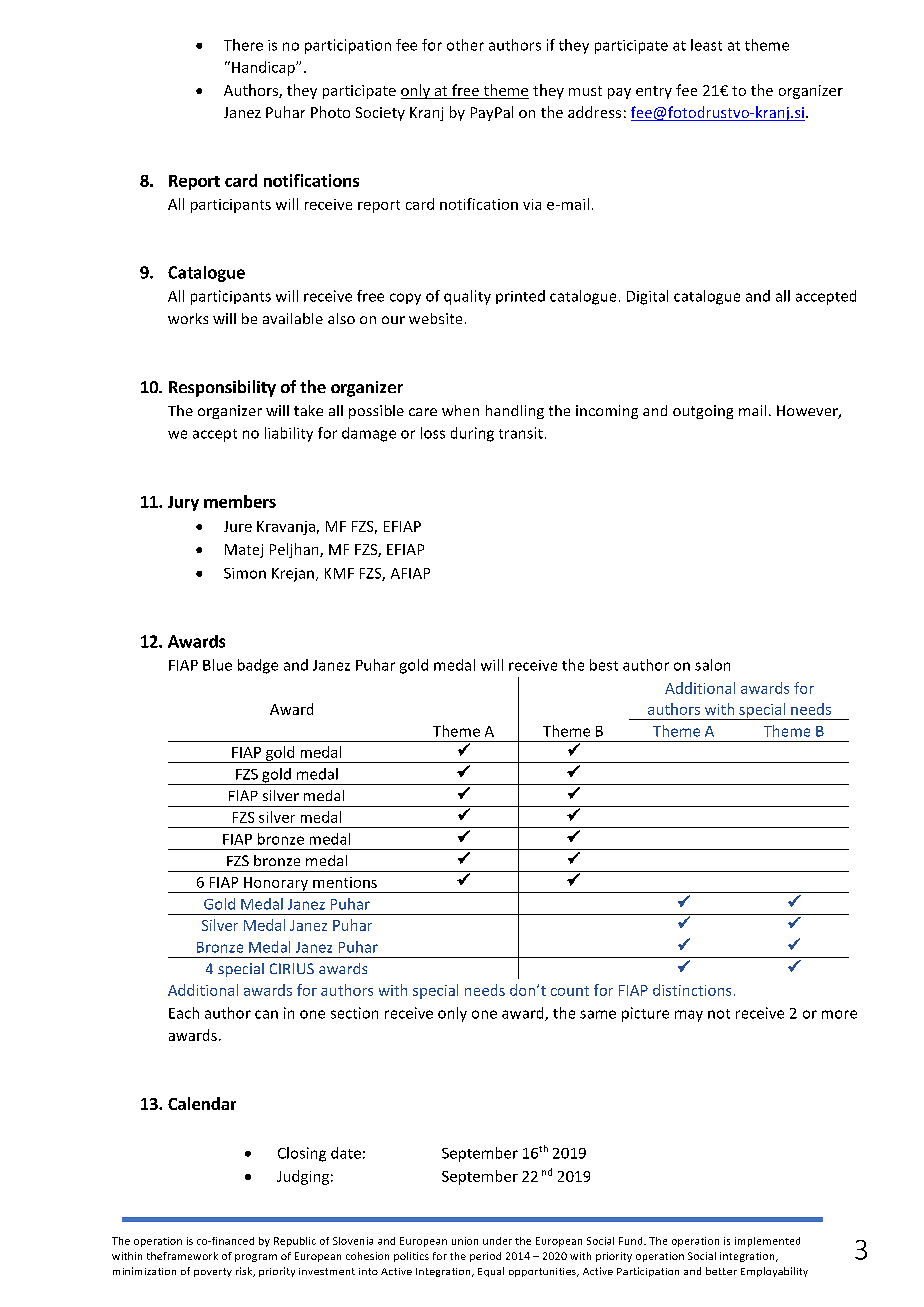 Image resolution: width=924 pixels, height=1307 pixels. I want to click on handling, so click(515, 412).
